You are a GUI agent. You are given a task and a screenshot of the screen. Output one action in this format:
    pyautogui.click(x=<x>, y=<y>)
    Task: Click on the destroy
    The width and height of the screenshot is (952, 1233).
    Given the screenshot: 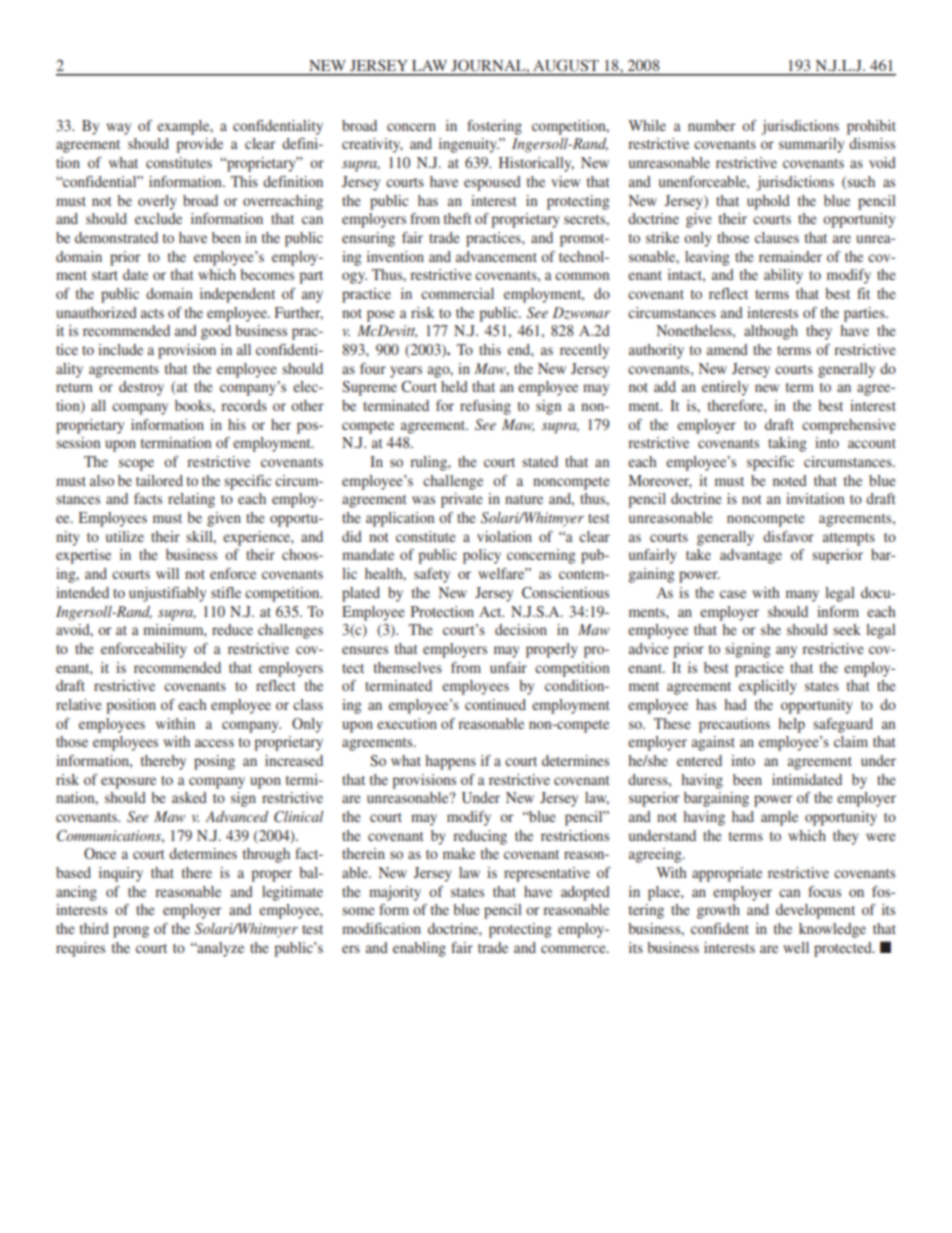 What is the action you would take?
    pyautogui.click(x=141, y=388)
